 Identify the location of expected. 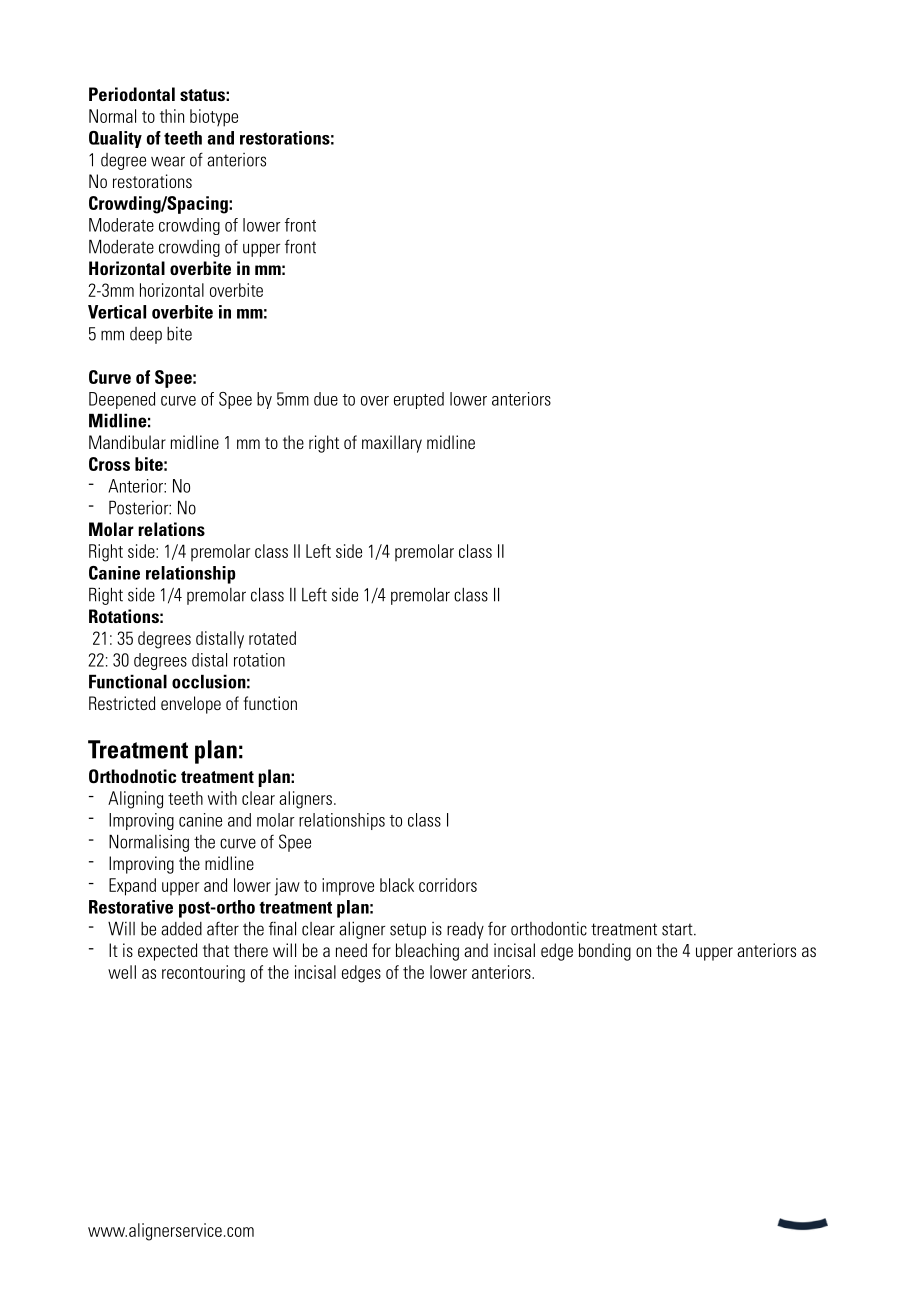
(167, 952).
